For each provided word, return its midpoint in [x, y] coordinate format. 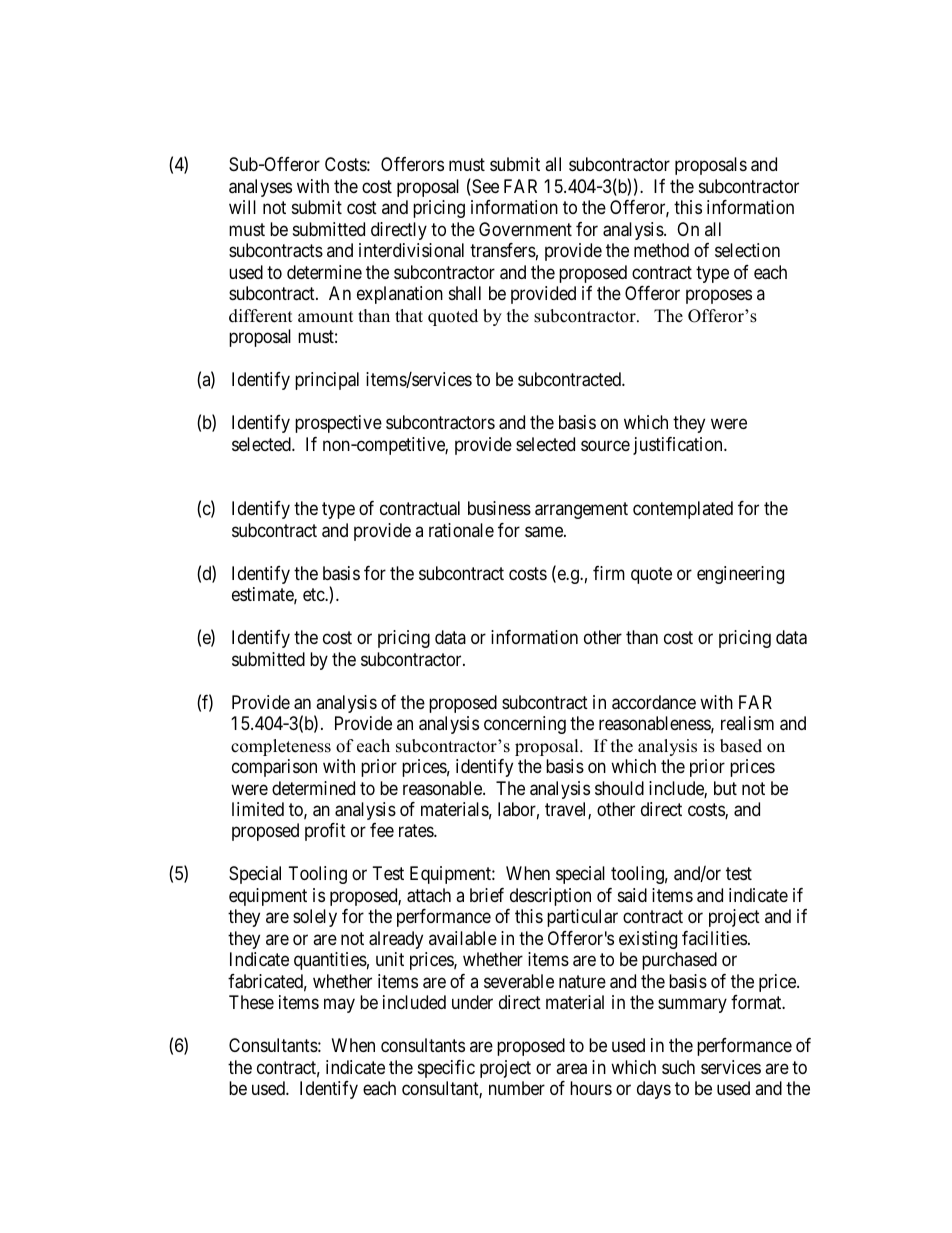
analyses [260, 188]
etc [314, 594]
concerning [525, 725]
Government [525, 229]
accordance [654, 702]
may [339, 1006]
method [661, 250]
